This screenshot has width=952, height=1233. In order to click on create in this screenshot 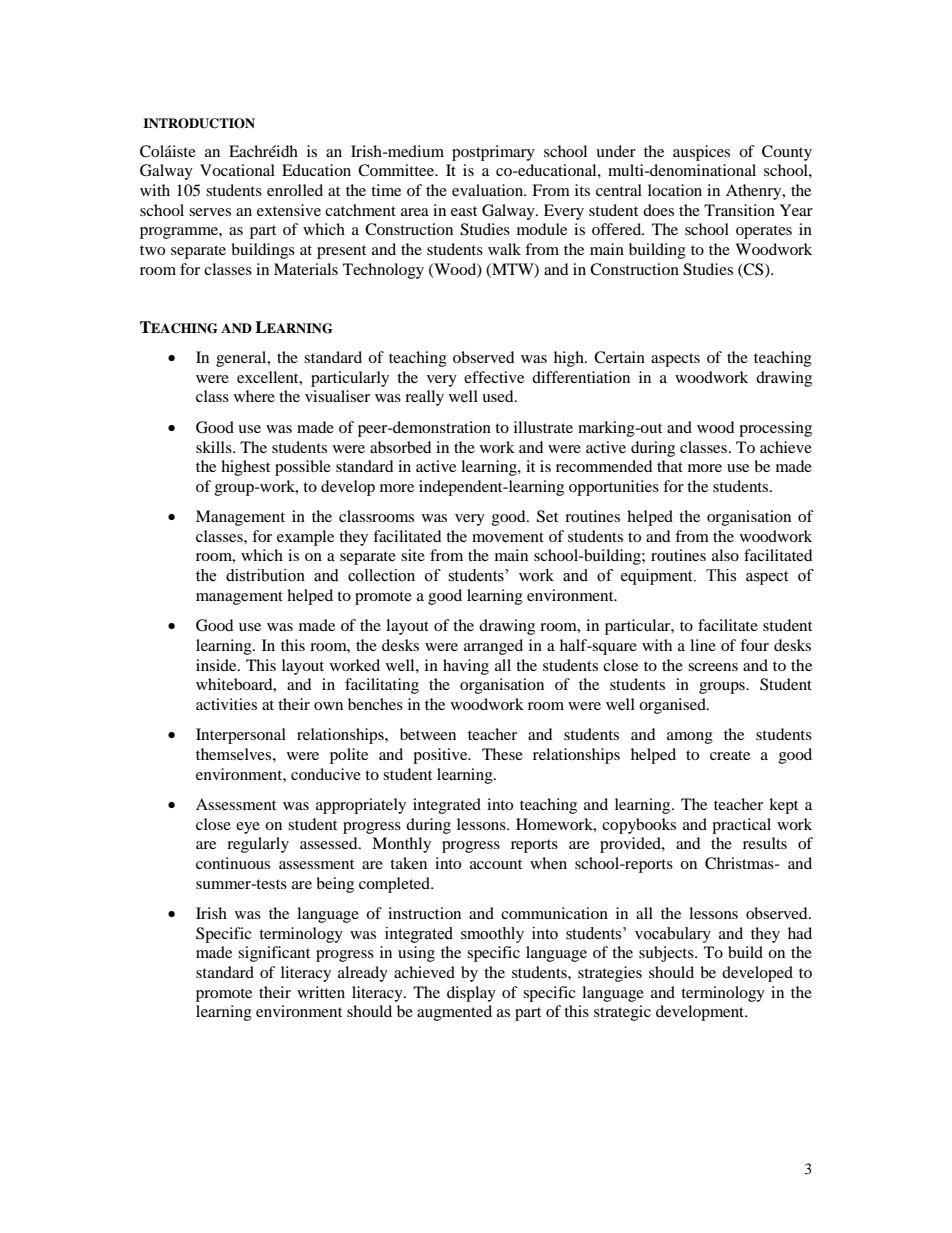, I will do `click(730, 755)`.
